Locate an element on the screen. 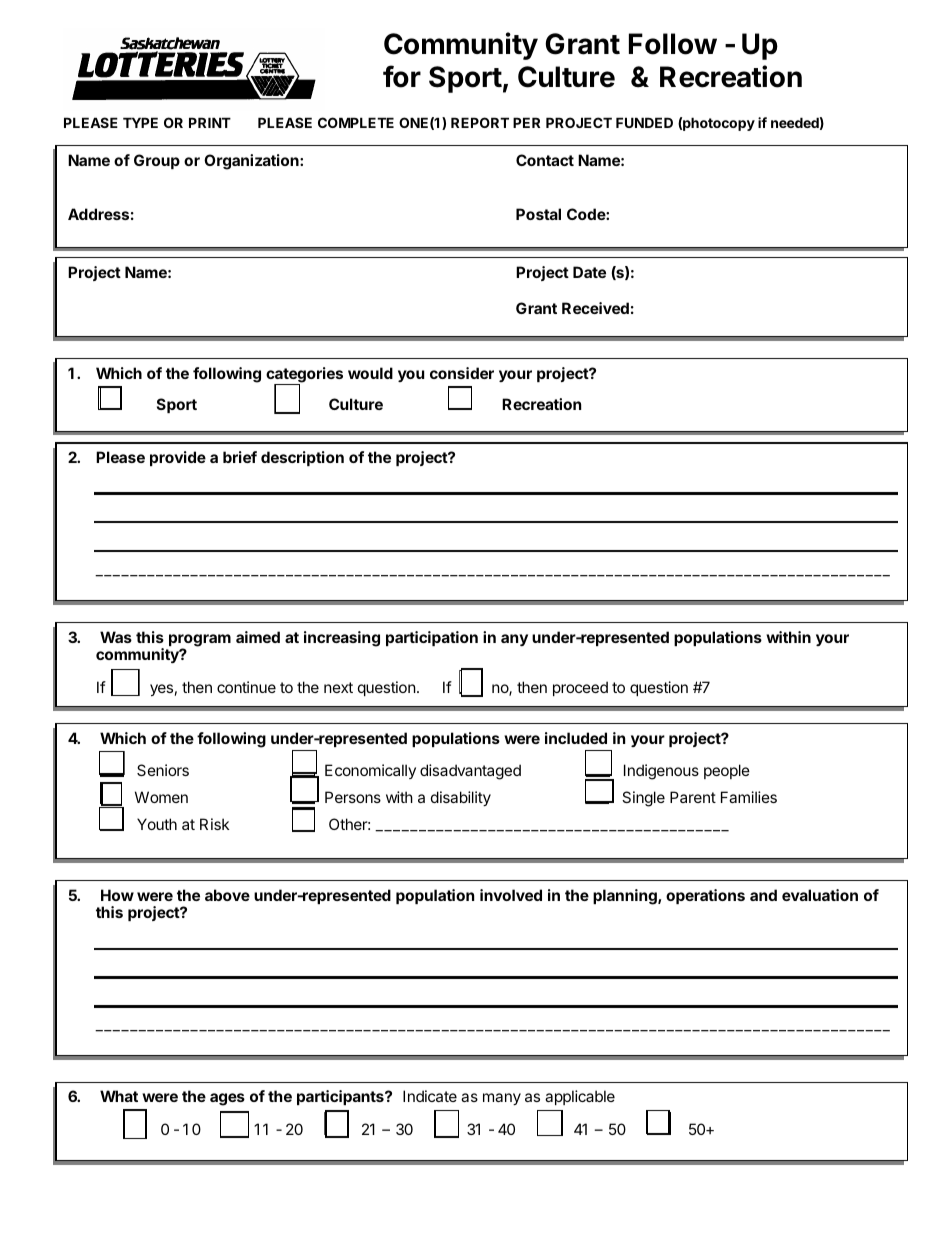  FUNDED is located at coordinates (644, 122).
